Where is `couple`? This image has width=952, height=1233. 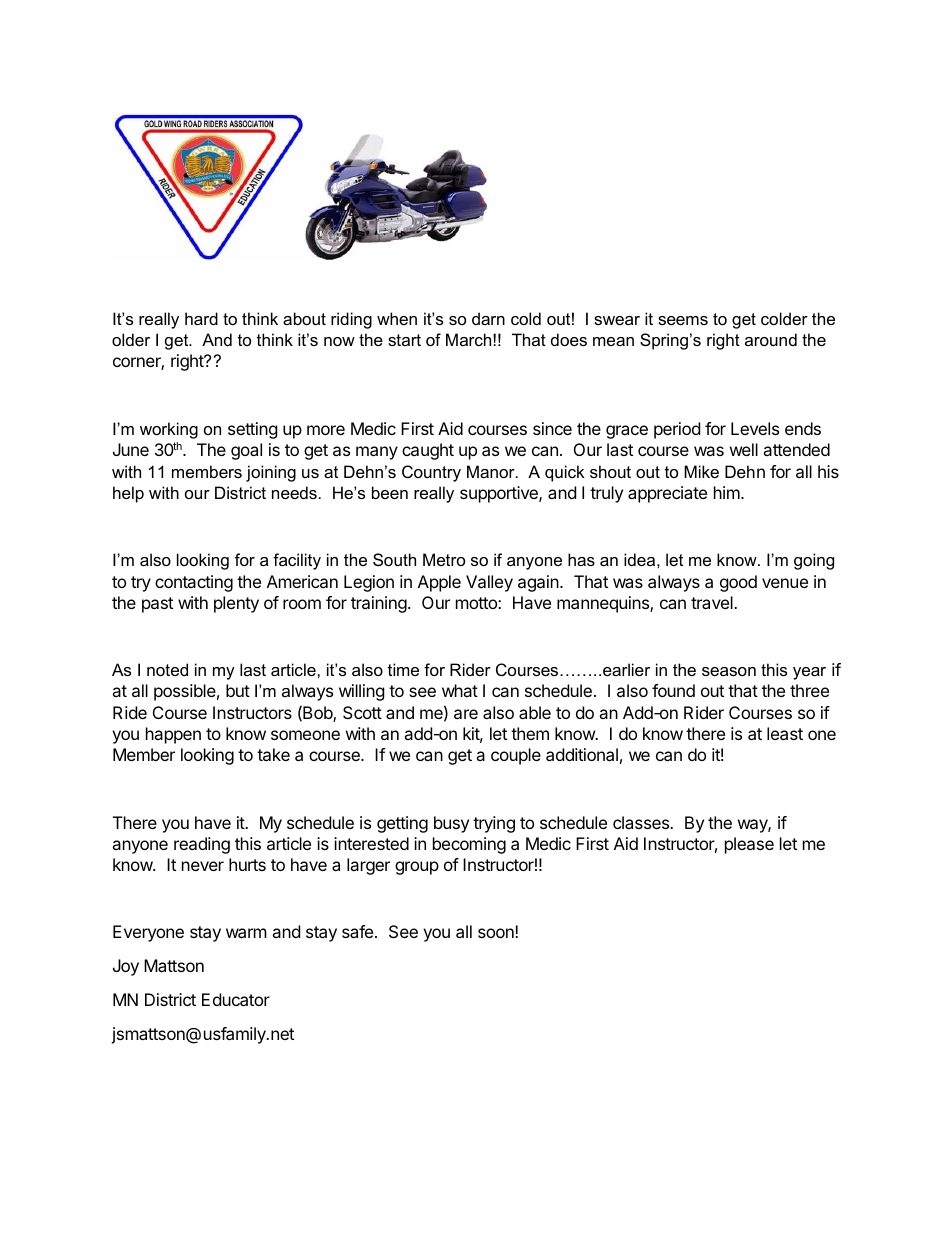 couple is located at coordinates (516, 756).
